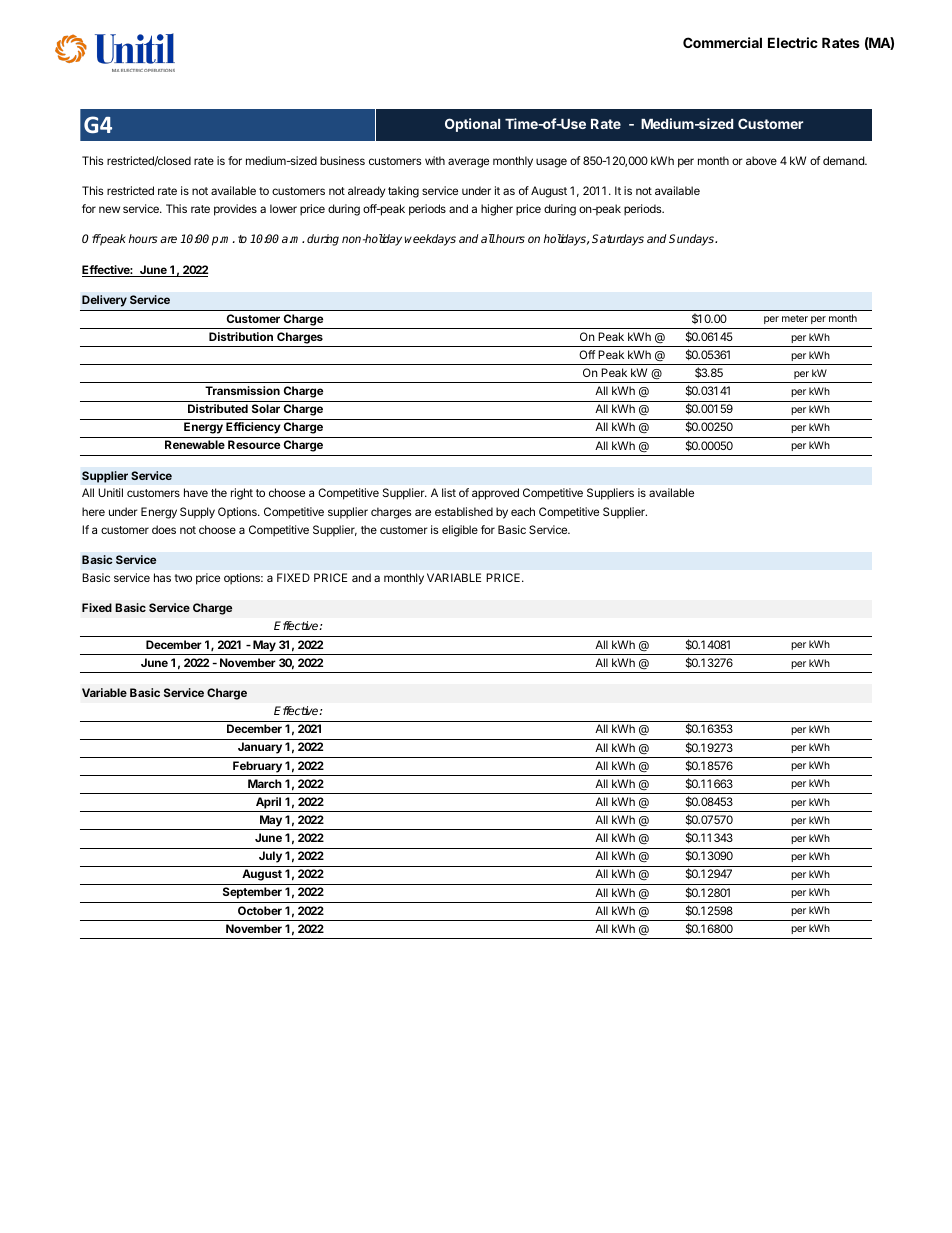 The image size is (952, 1233). Describe the element at coordinates (460, 531) in the screenshot. I see `eligible` at that location.
